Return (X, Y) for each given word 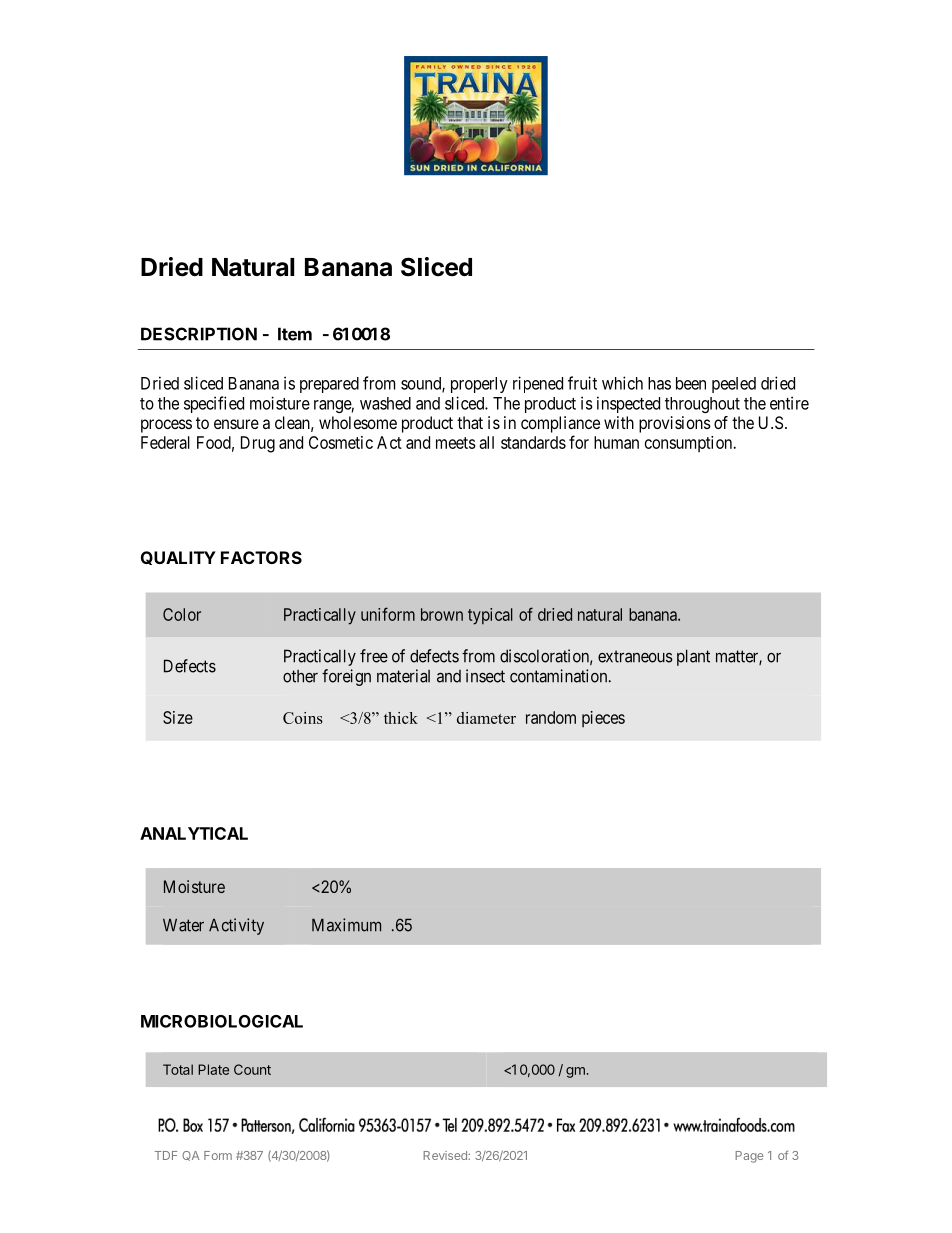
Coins (303, 718)
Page (749, 1157)
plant (693, 657)
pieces (603, 719)
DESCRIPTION (199, 334)
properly (479, 385)
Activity (236, 926)
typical (490, 616)
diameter (486, 718)
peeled (734, 385)
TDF (166, 1155)
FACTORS (261, 557)
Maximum (346, 925)
